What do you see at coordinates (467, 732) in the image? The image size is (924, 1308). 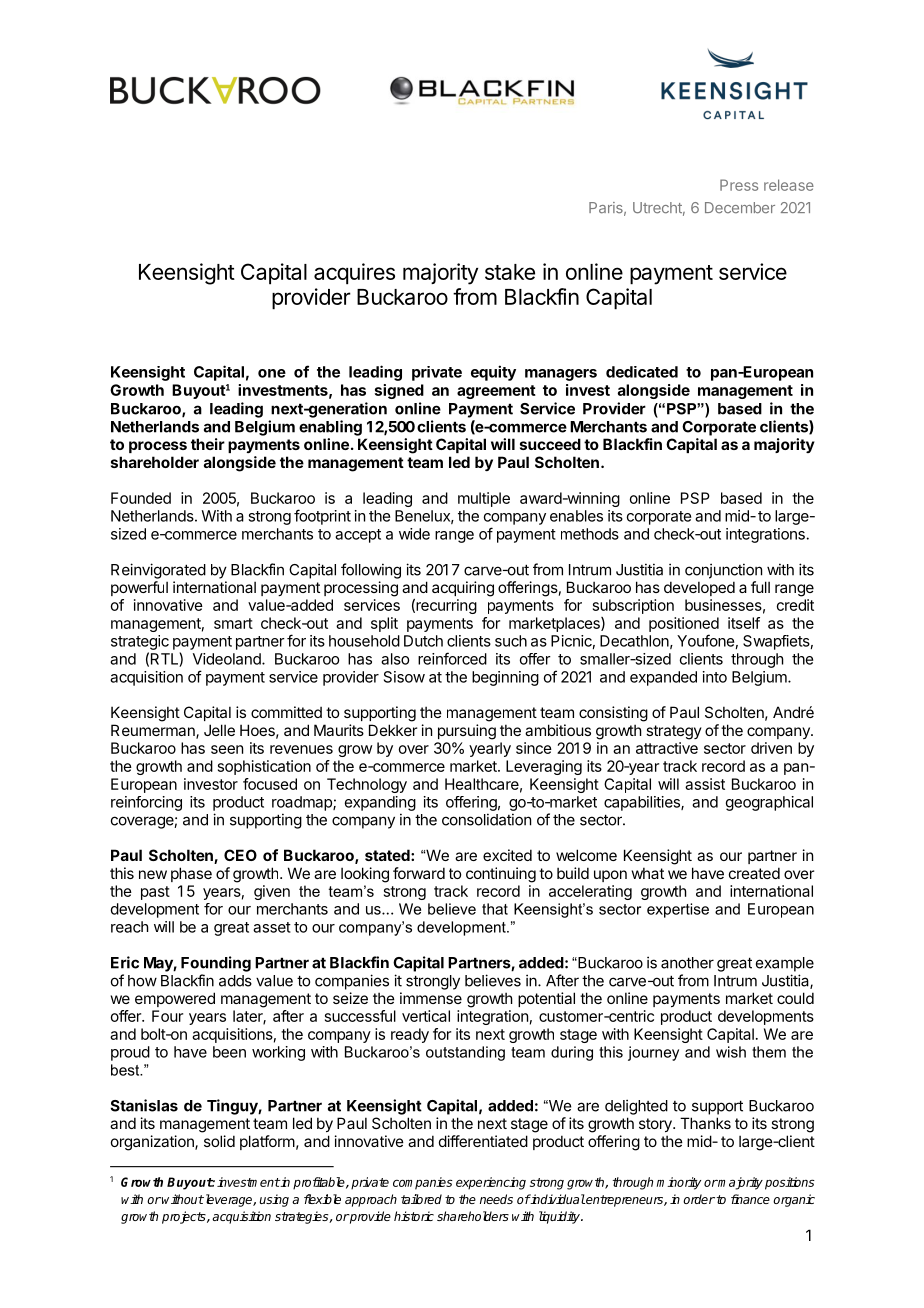 I see `pursuing` at bounding box center [467, 732].
